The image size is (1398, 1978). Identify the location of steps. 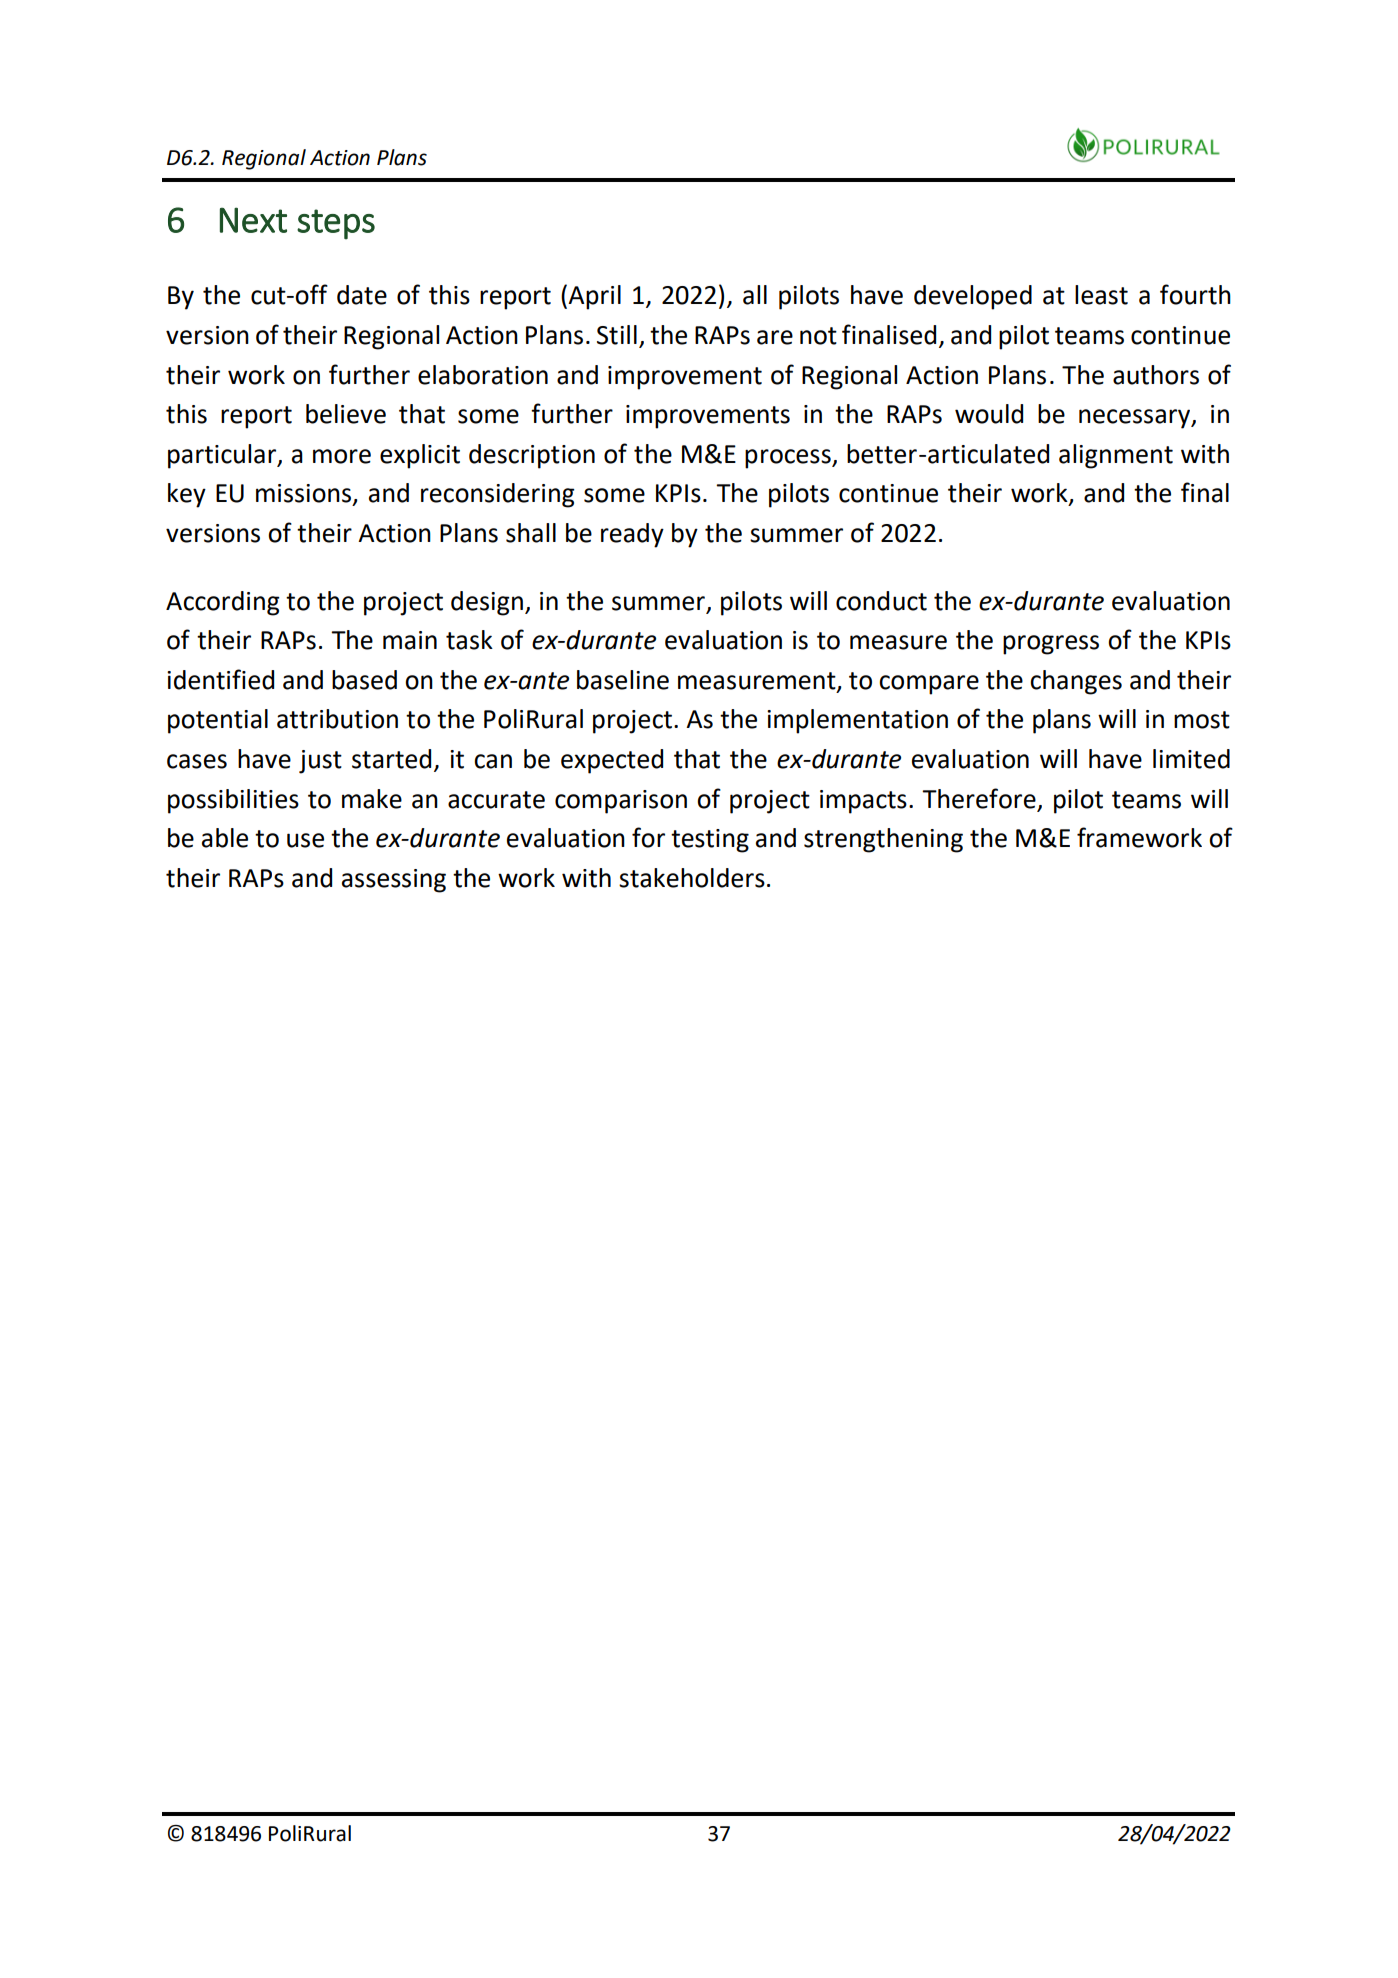
(336, 224).
